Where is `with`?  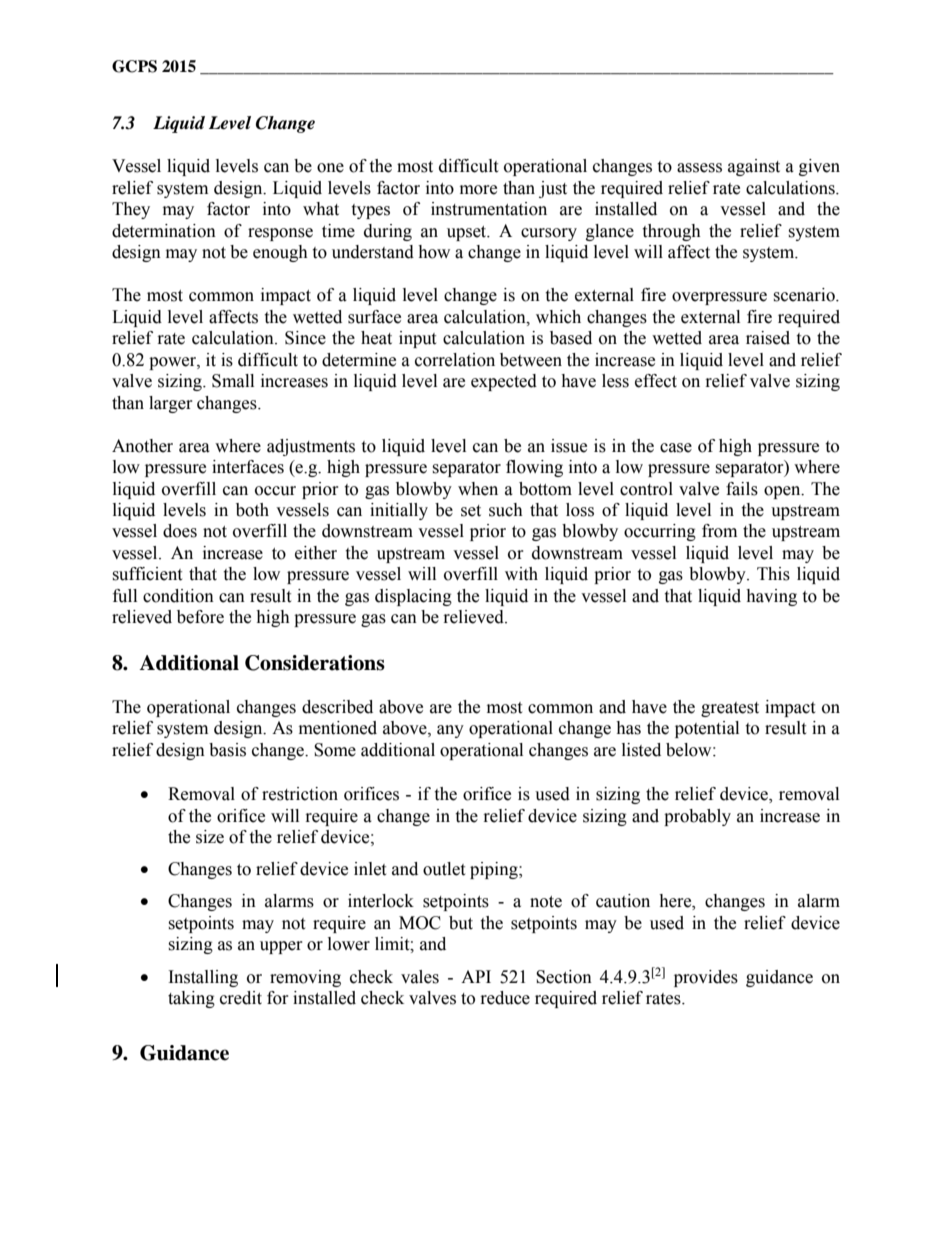
with is located at coordinates (521, 574).
